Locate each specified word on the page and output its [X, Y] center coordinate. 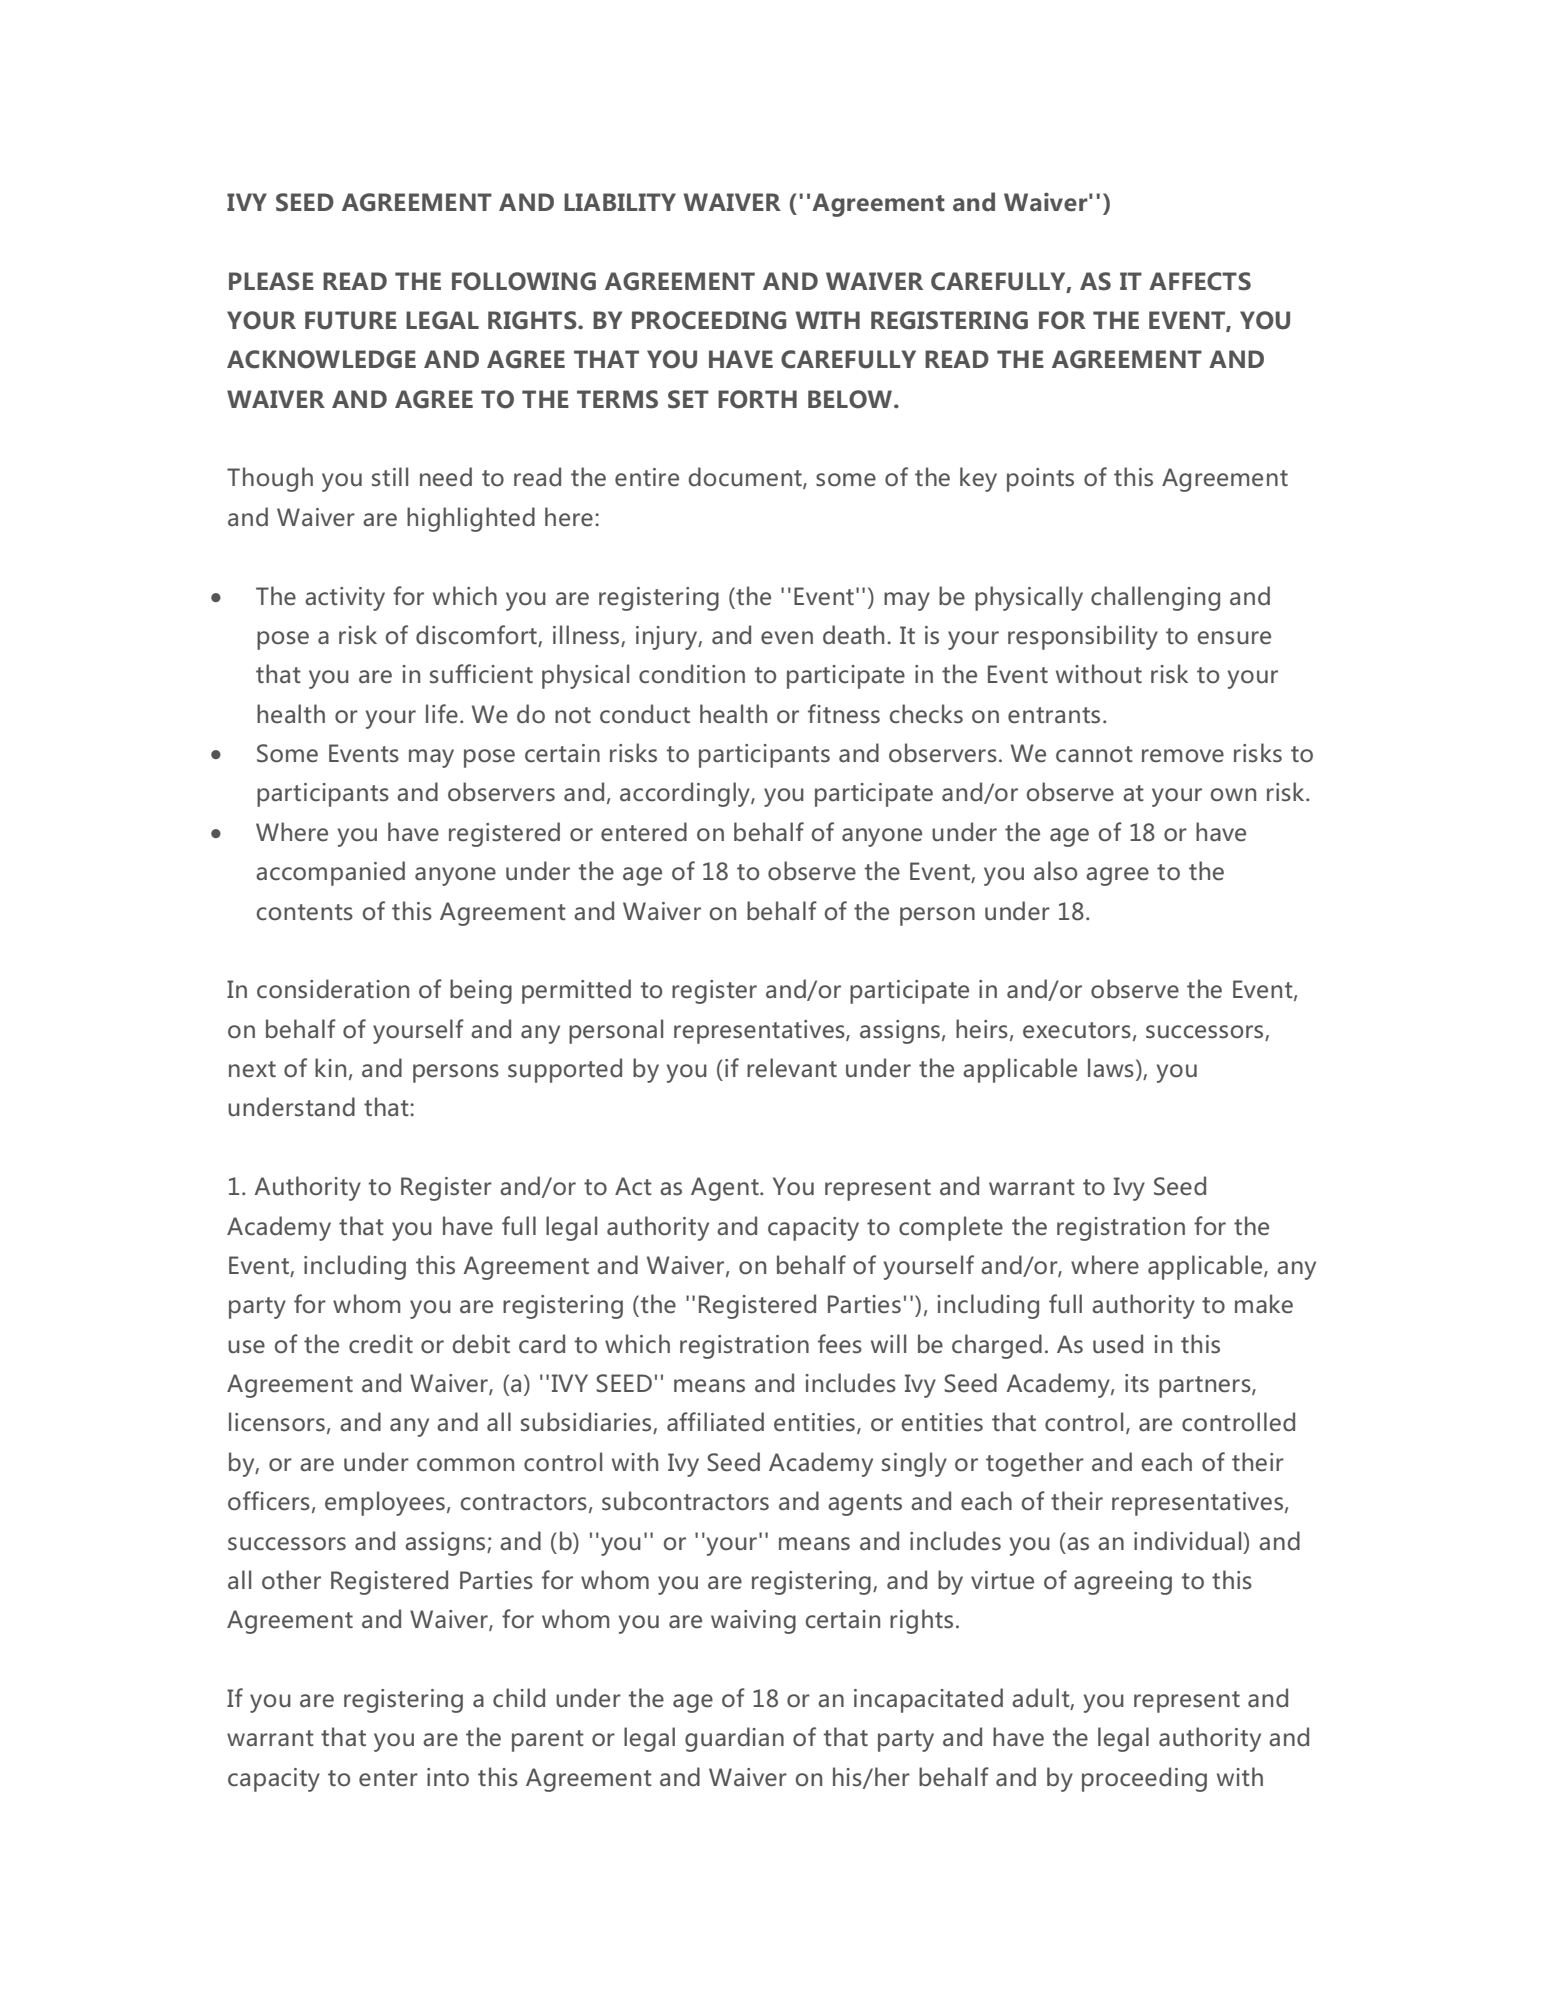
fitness [844, 714]
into [448, 1777]
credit [381, 1344]
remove [1183, 756]
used [1118, 1344]
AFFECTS [1200, 281]
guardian [734, 1739]
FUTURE [351, 320]
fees [840, 1344]
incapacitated [928, 1700]
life [442, 714]
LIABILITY [620, 202]
